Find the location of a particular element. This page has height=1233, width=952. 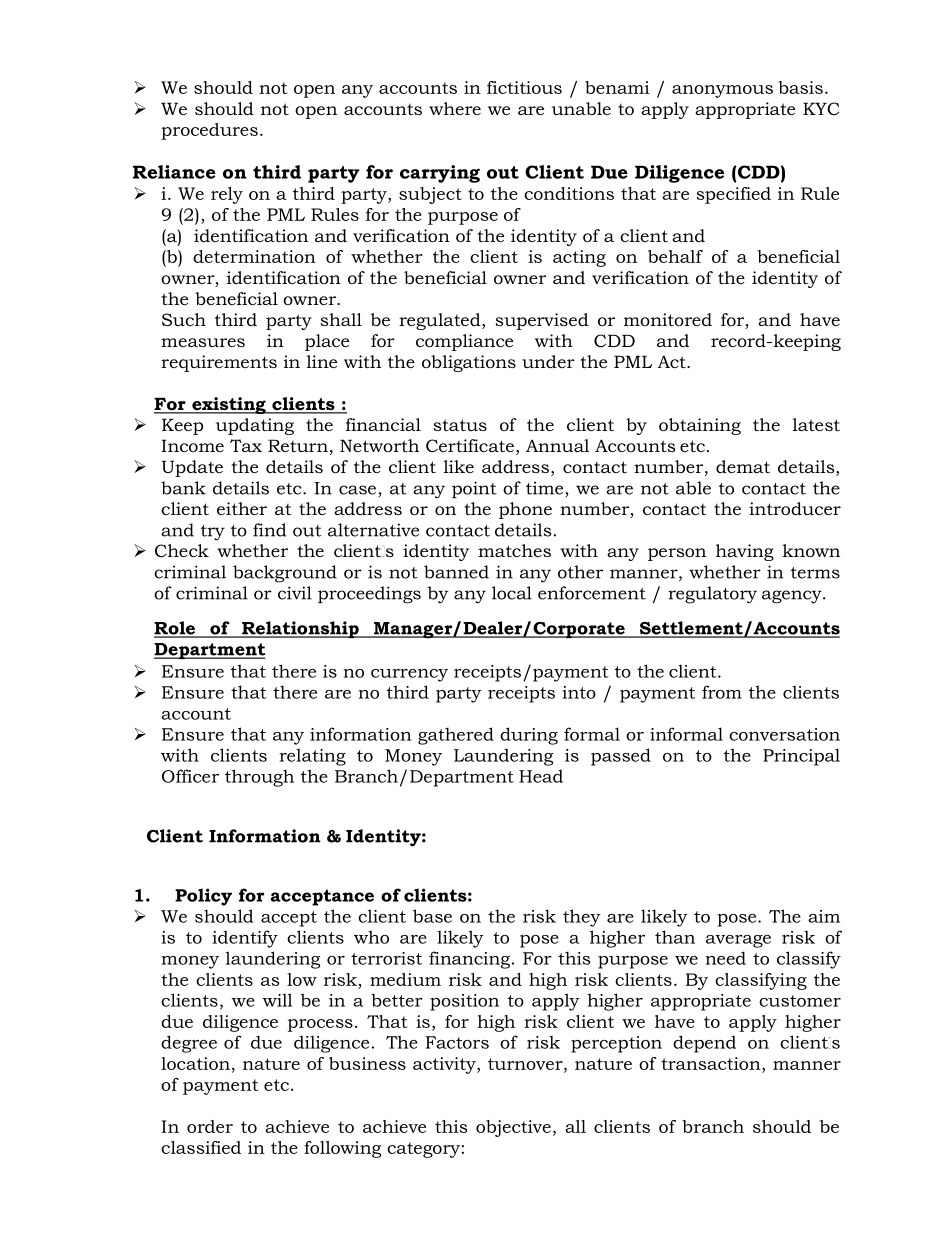

regulatory is located at coordinates (712, 595).
